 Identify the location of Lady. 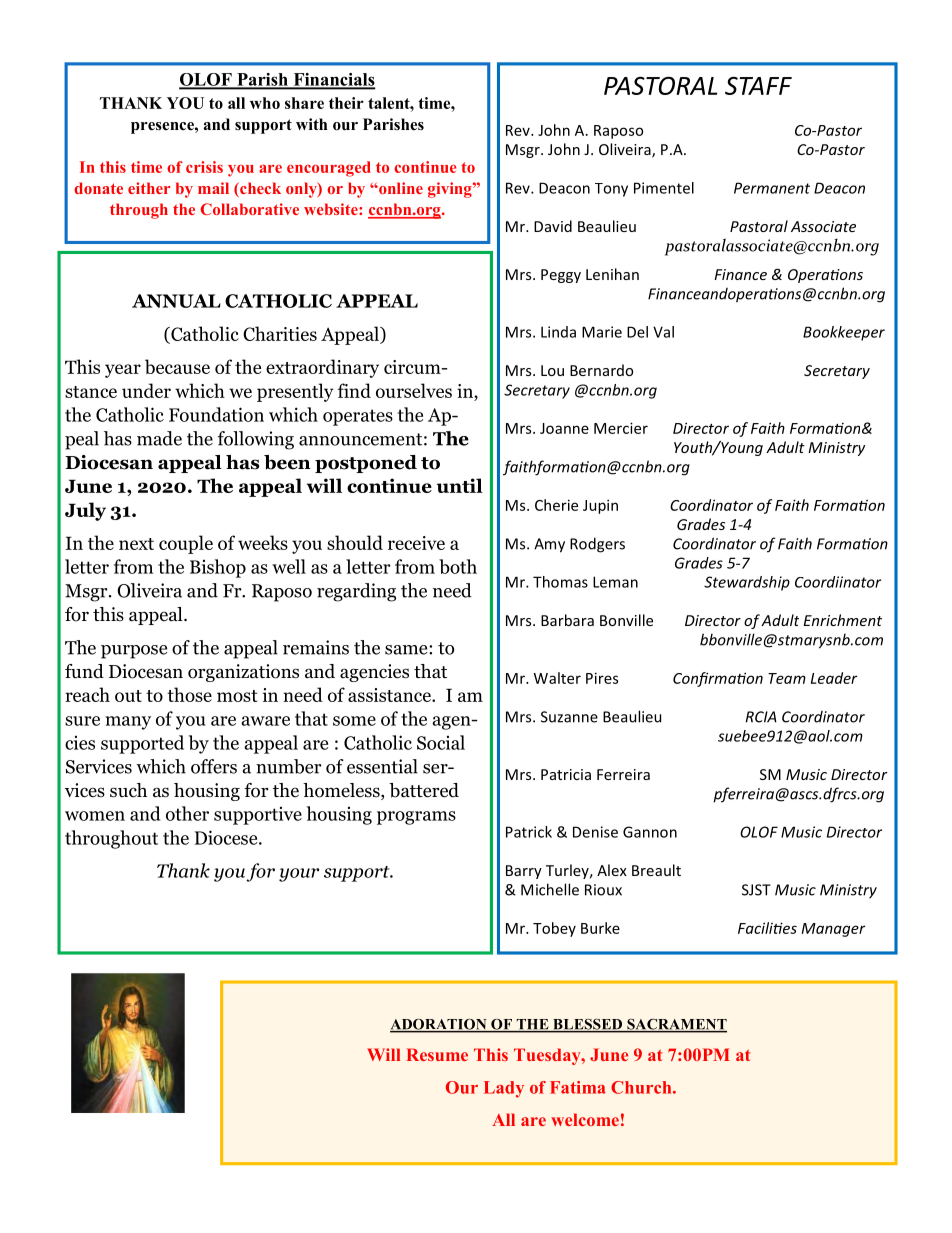
(504, 1089).
